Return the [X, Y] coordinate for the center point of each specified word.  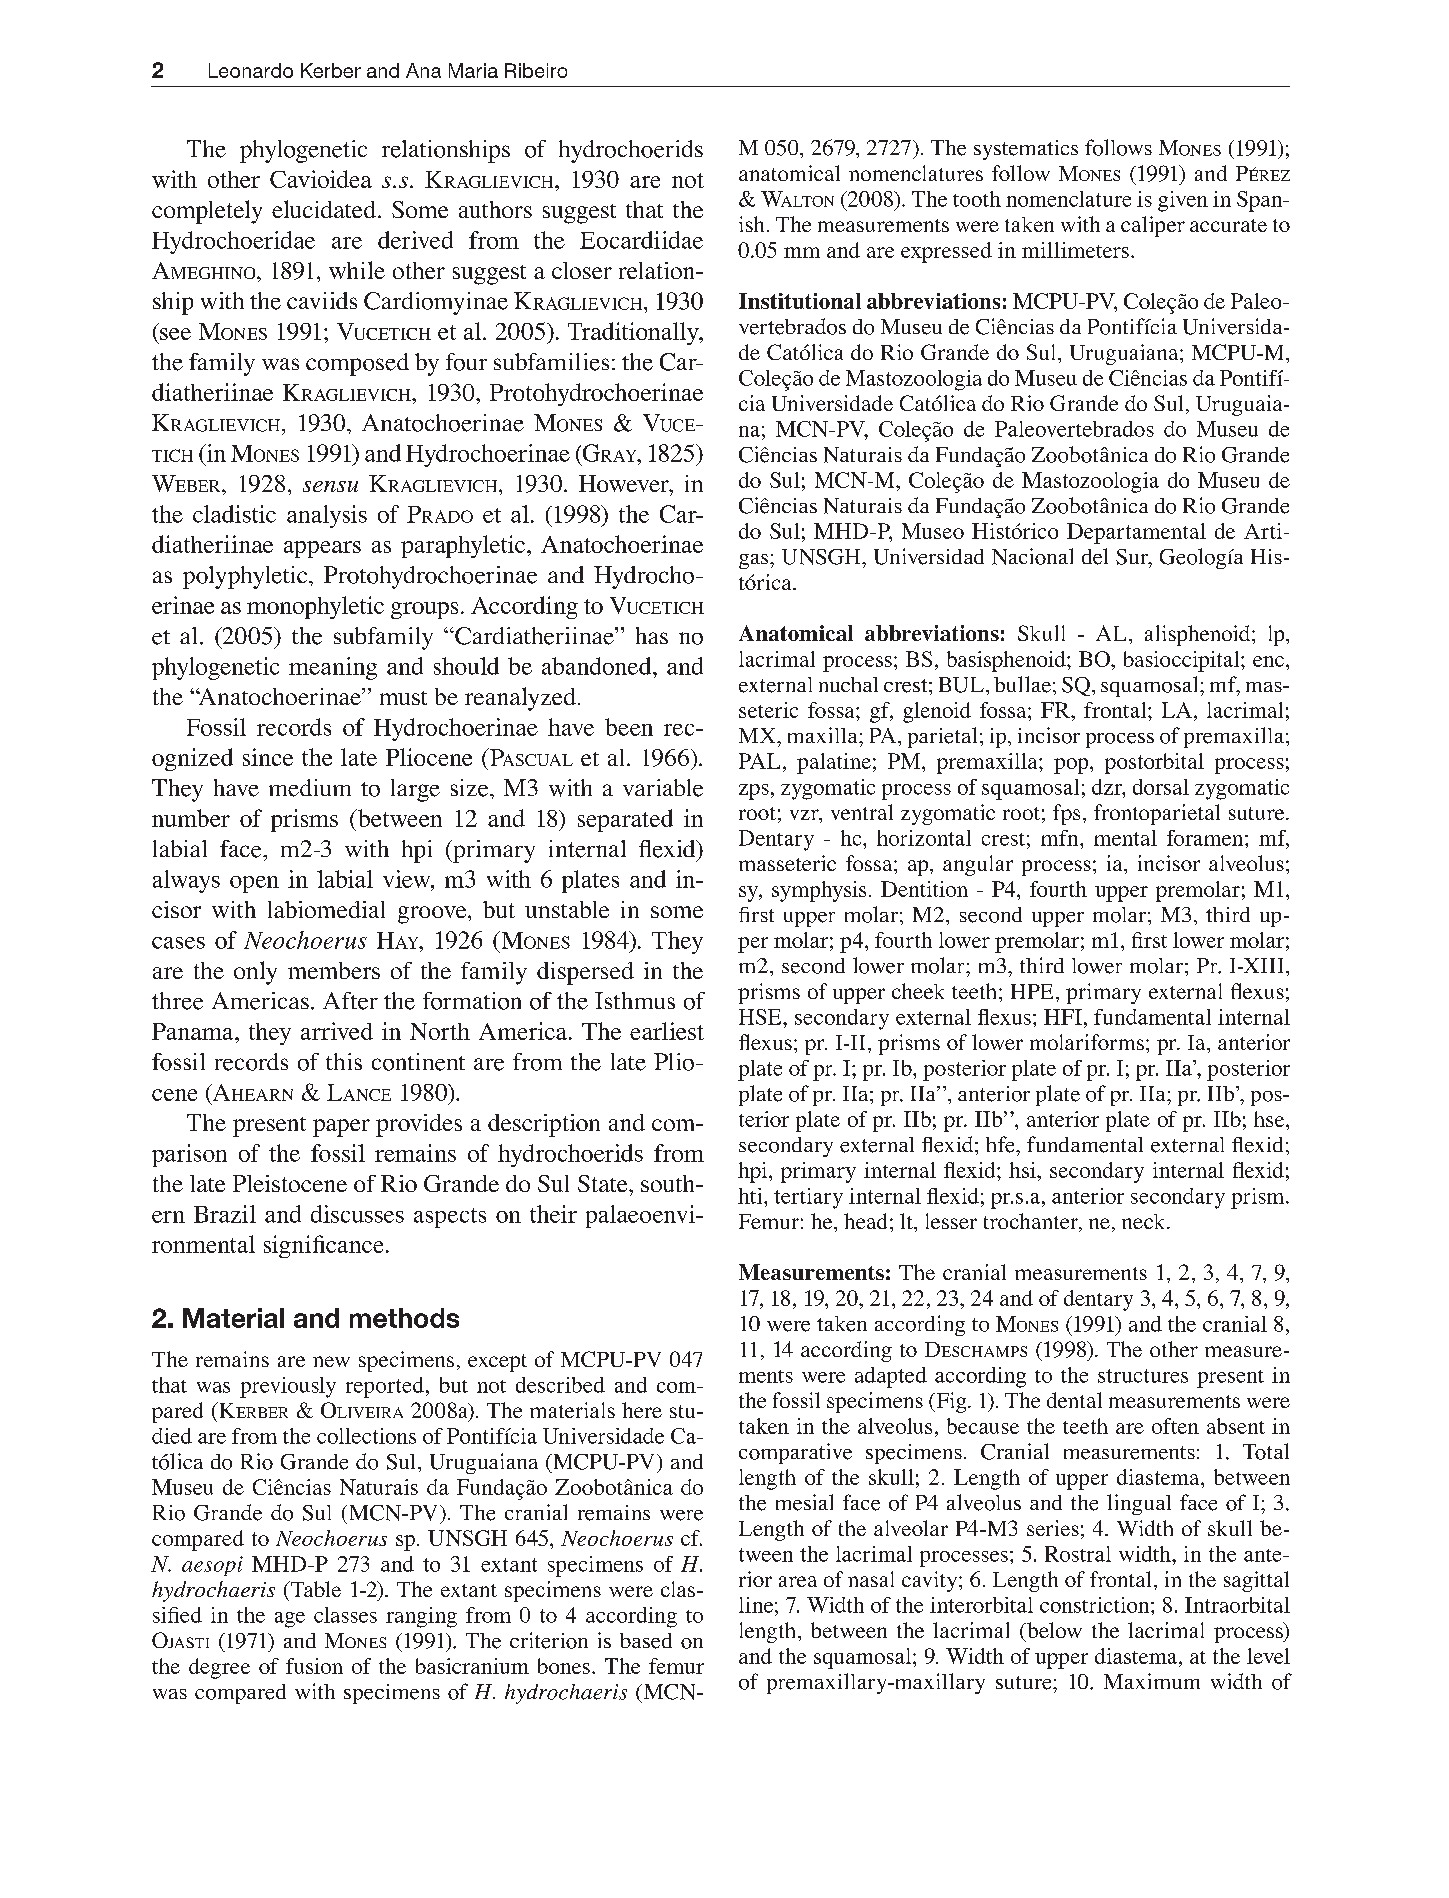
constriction [1096, 1605]
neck [1145, 1221]
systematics [1026, 150]
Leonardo [251, 70]
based [646, 1641]
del [1095, 556]
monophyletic [315, 607]
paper [341, 1128]
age [290, 1620]
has [652, 635]
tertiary [808, 1198]
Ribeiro [536, 70]
